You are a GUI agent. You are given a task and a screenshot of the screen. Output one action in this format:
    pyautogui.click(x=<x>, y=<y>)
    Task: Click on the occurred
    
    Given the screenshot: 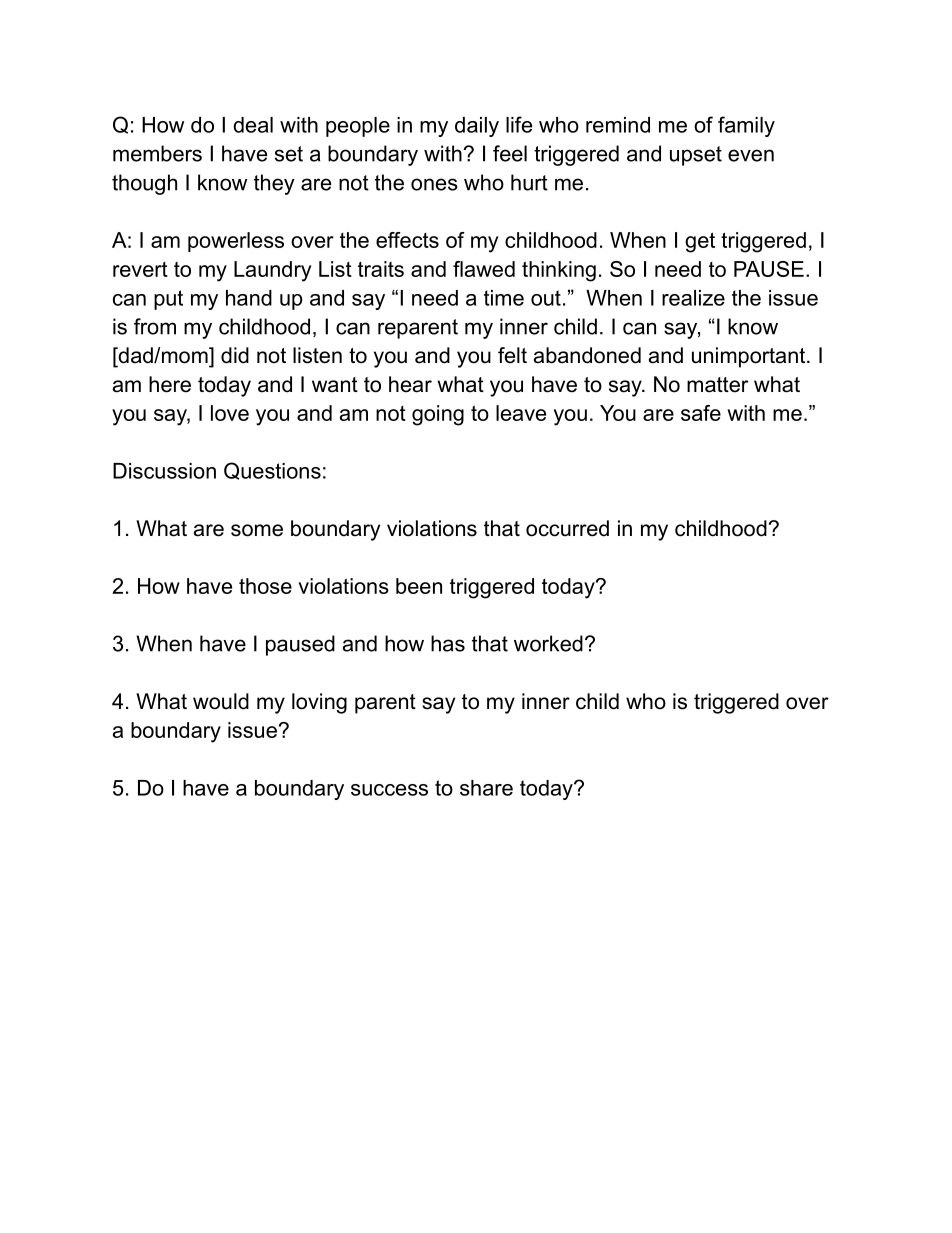 What is the action you would take?
    pyautogui.click(x=567, y=528)
